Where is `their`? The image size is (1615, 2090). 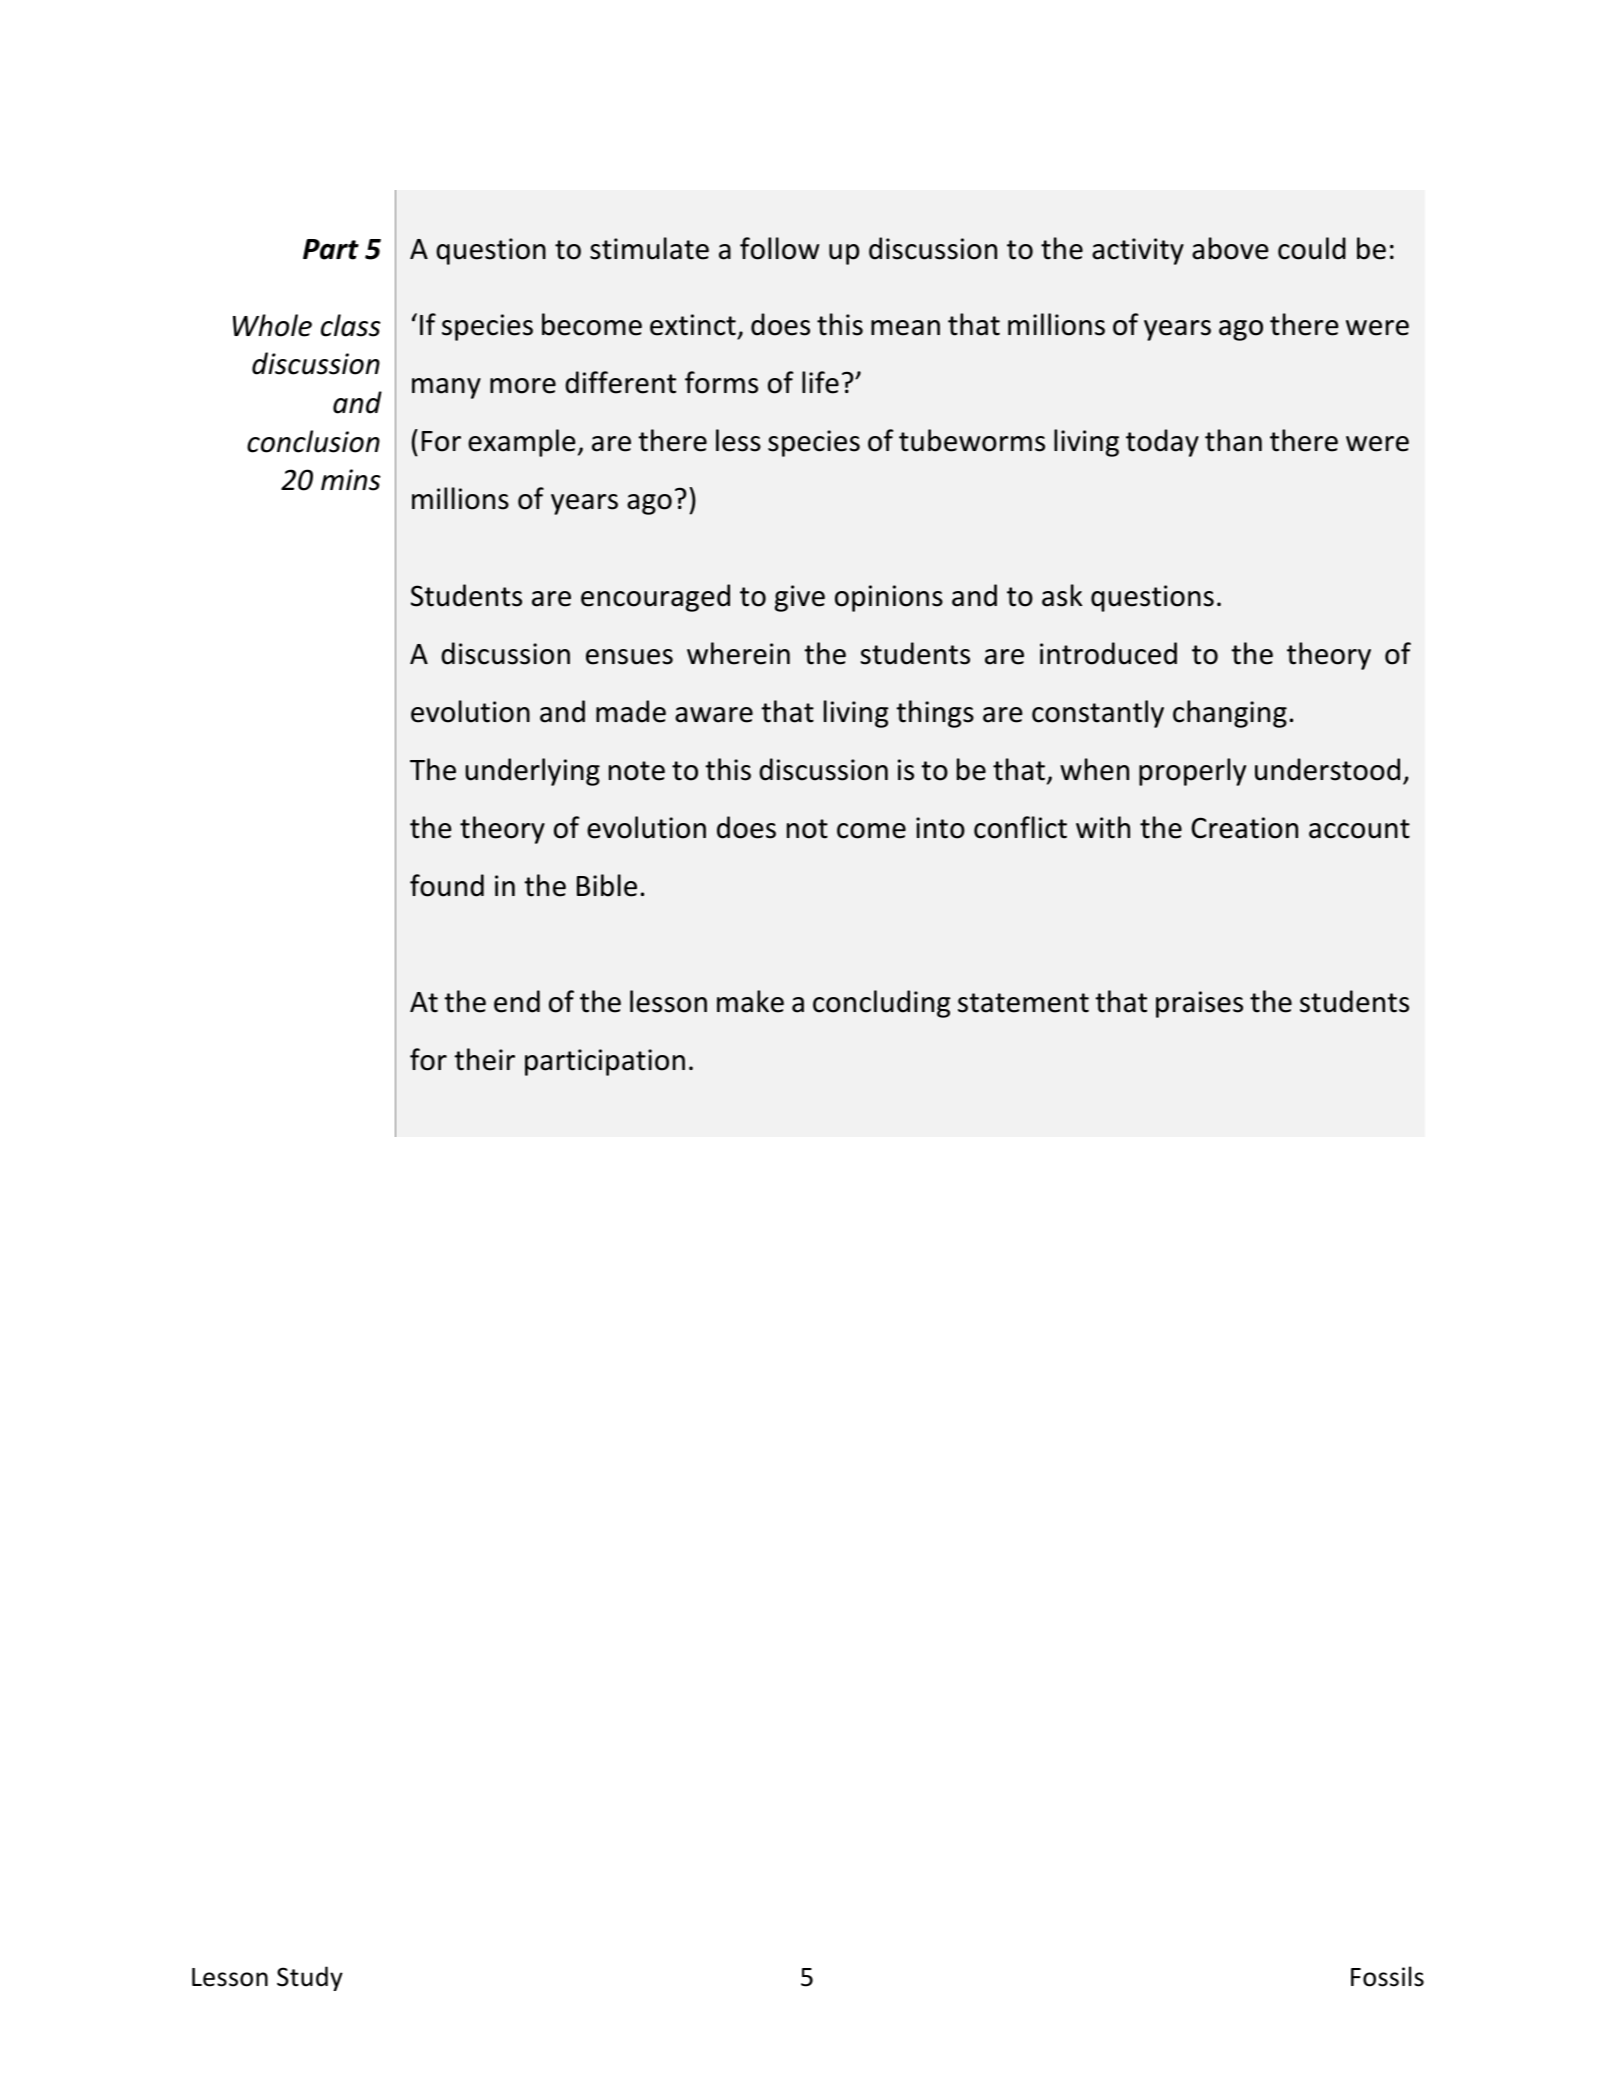
their is located at coordinates (484, 1059).
